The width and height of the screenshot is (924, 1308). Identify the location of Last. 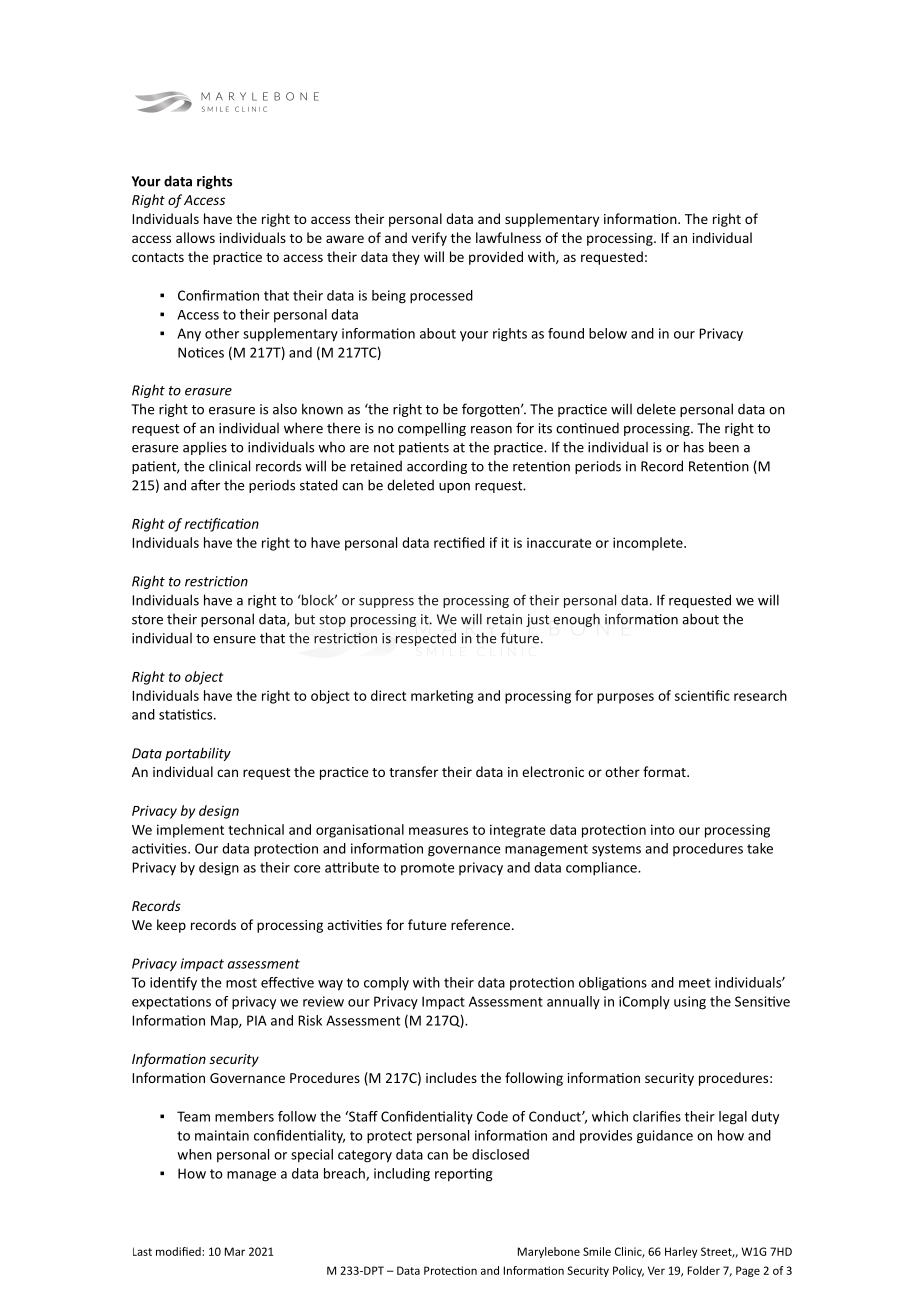
(142, 1251).
